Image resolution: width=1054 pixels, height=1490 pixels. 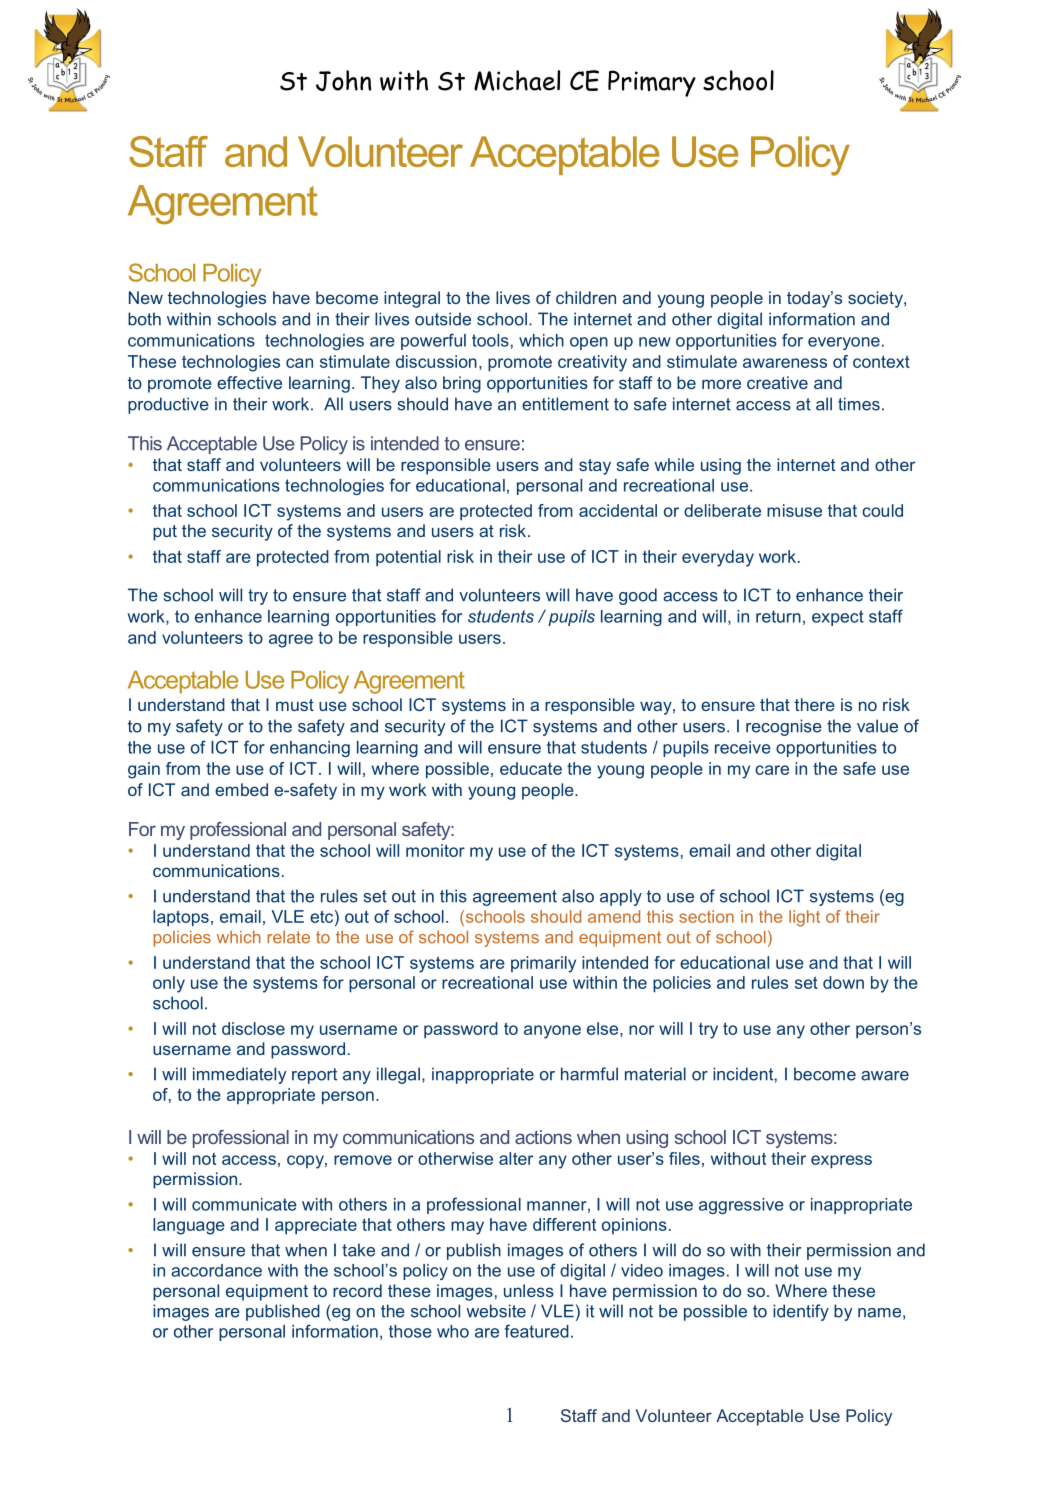 I want to click on accordance, so click(x=216, y=1270).
